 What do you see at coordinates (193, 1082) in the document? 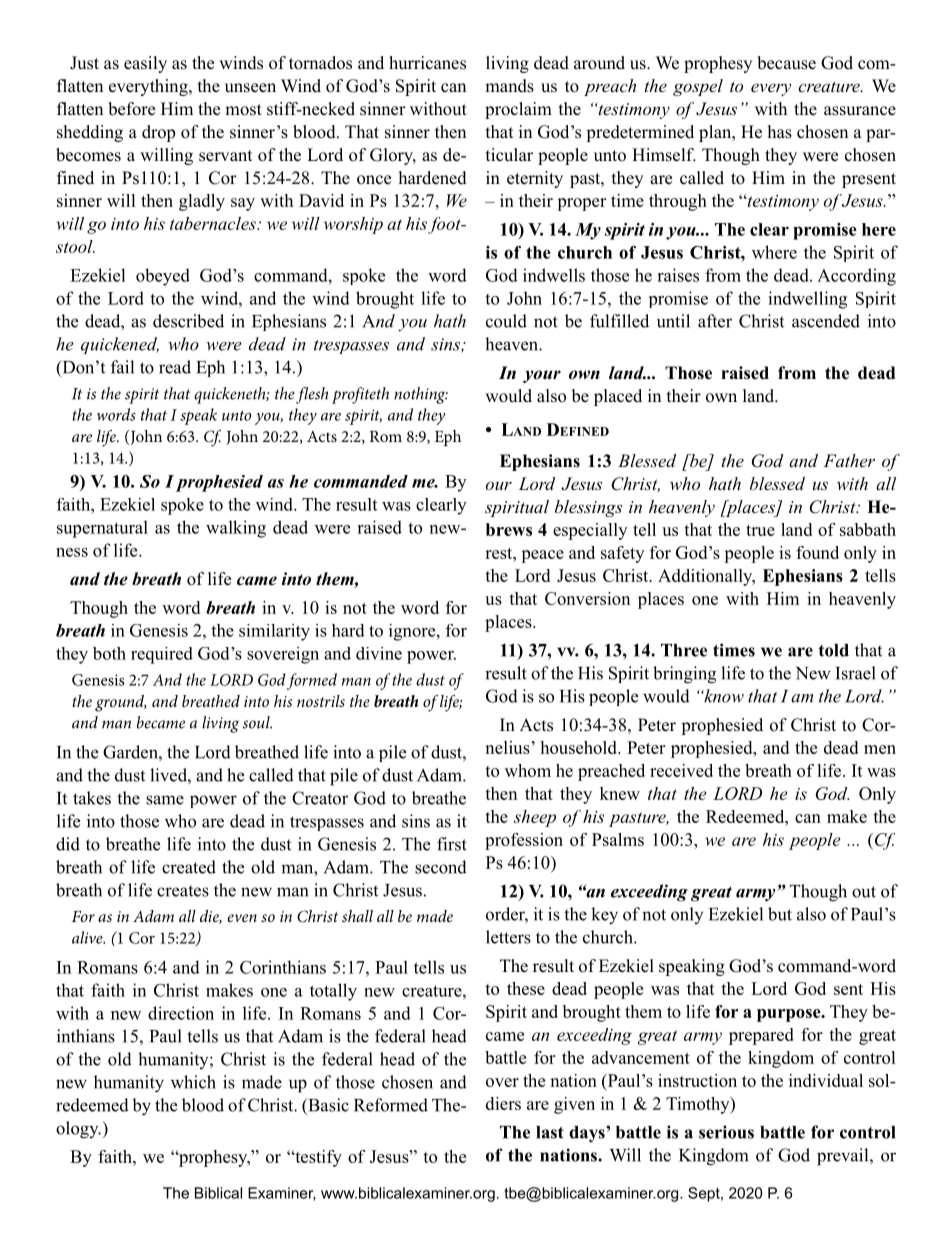
I see `which` at bounding box center [193, 1082].
